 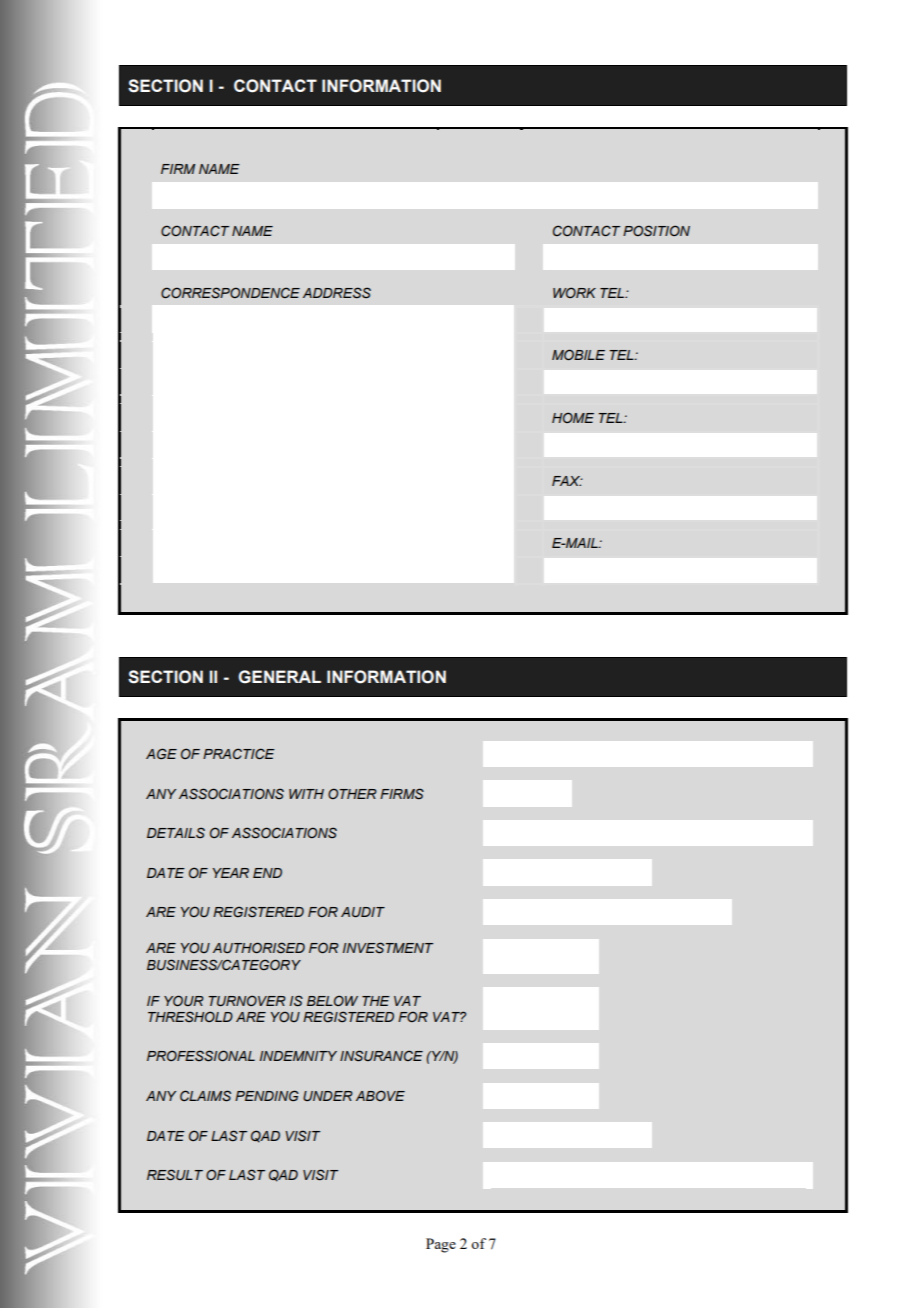 I want to click on CORRESPONDENCE, so click(x=230, y=293).
